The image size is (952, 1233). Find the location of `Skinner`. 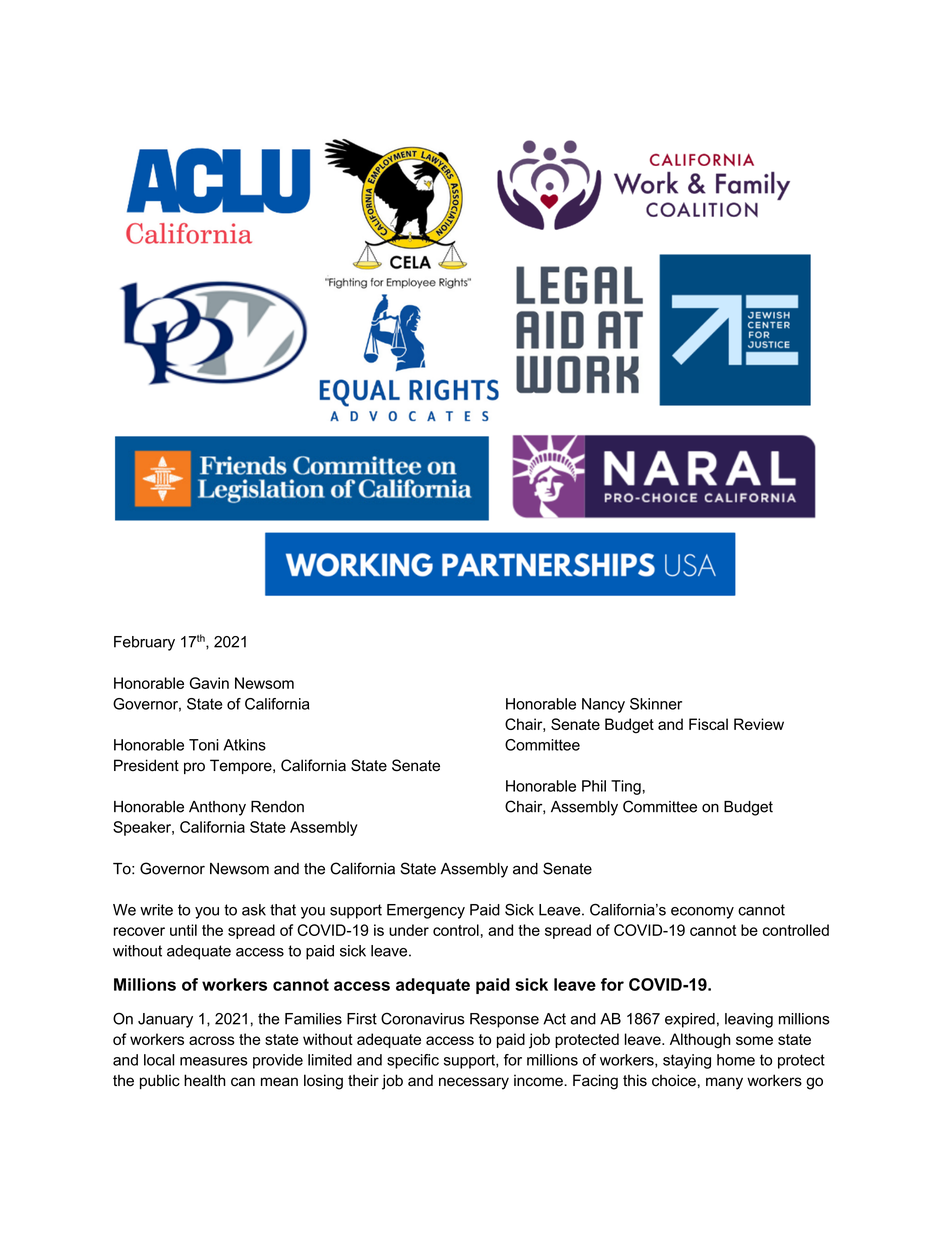

Skinner is located at coordinates (656, 704).
